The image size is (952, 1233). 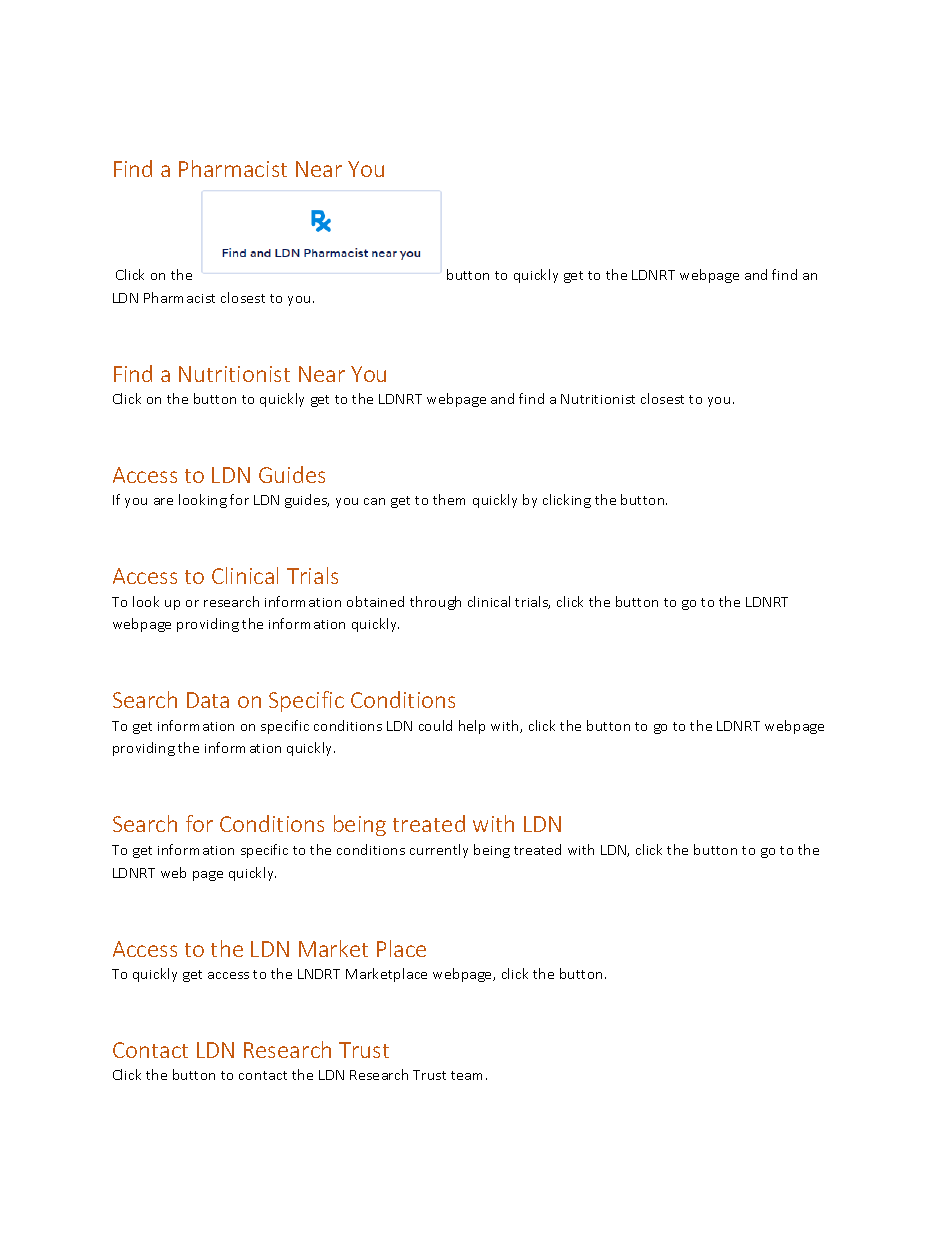 I want to click on them, so click(x=449, y=499).
